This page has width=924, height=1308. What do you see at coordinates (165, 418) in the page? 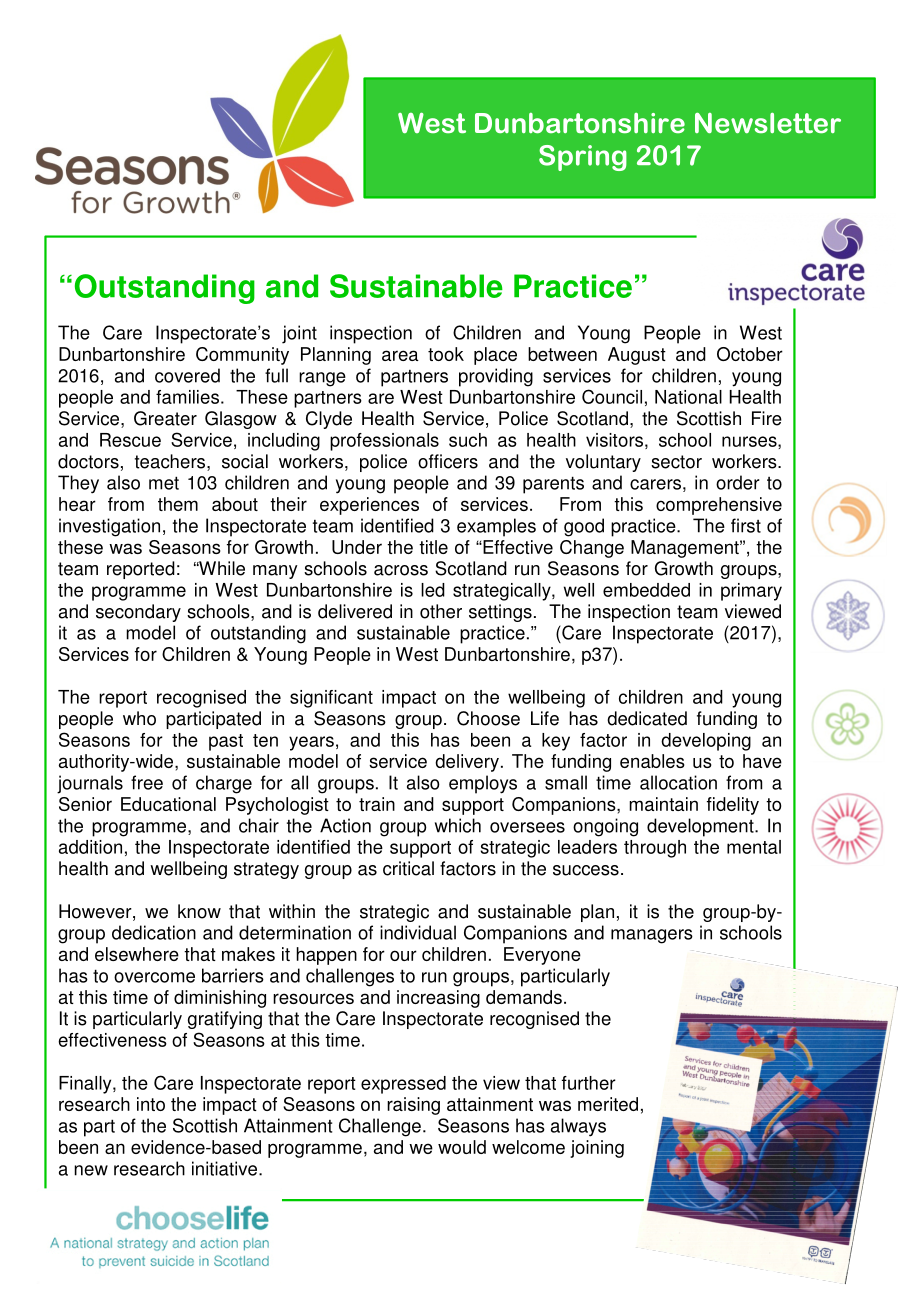
I see `Greater` at bounding box center [165, 418].
